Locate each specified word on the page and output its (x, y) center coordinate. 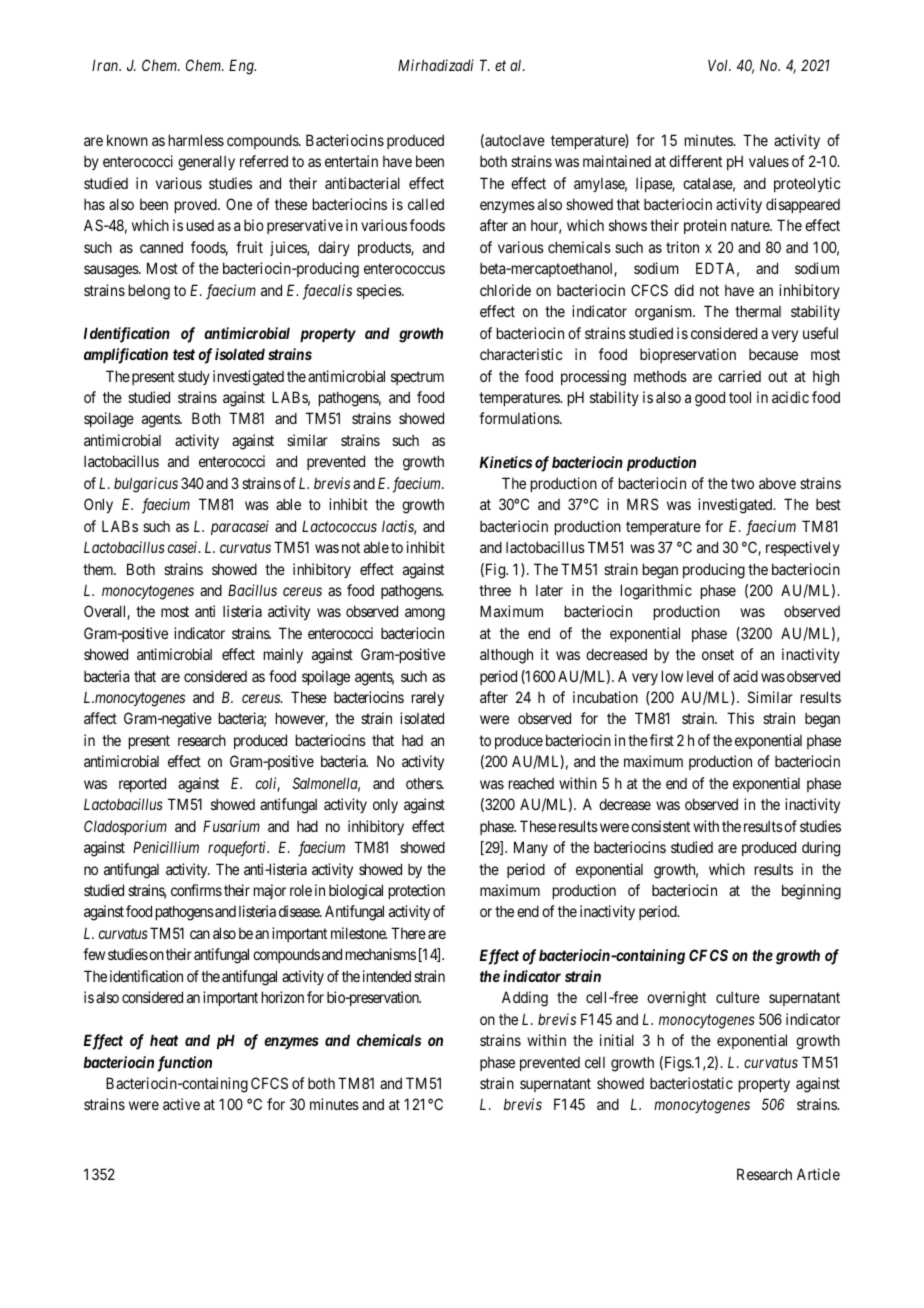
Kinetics (506, 462)
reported (142, 784)
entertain (351, 161)
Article (818, 1174)
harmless (196, 140)
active (181, 1104)
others (424, 783)
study (194, 377)
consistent (660, 826)
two (742, 483)
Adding (525, 999)
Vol (719, 65)
